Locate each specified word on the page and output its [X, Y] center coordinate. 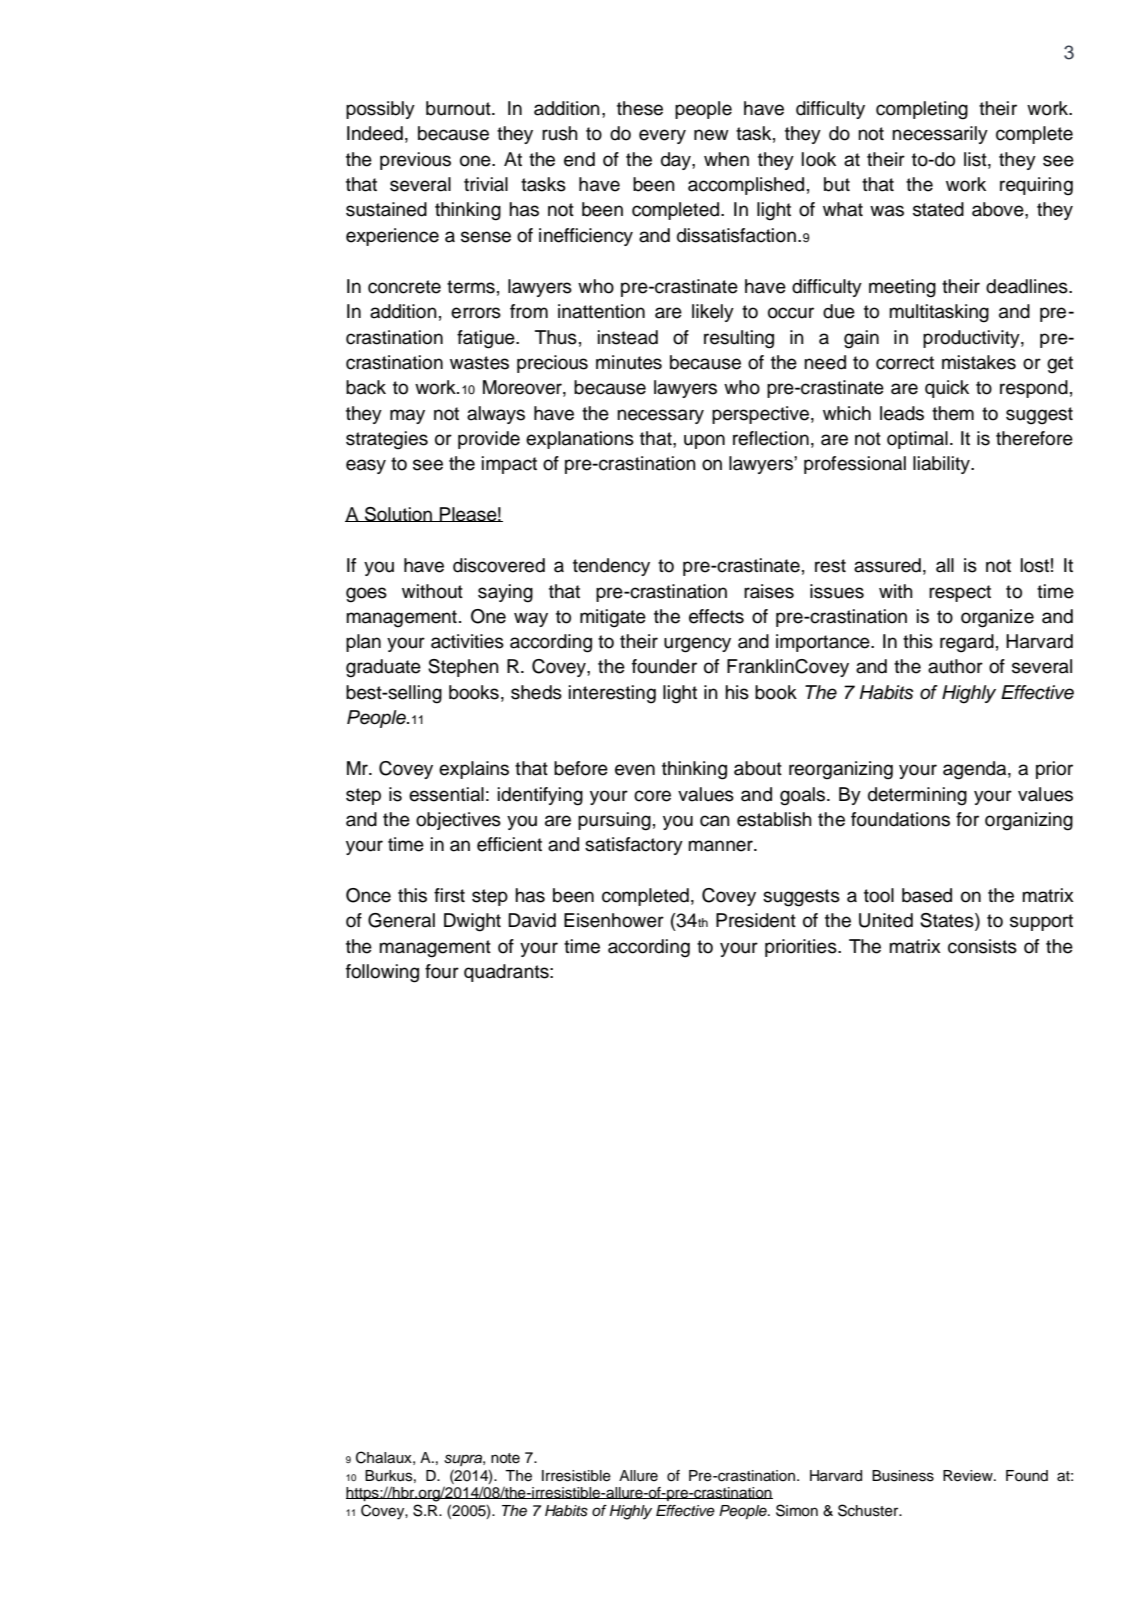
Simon [797, 1510]
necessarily [940, 135]
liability [942, 465]
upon [704, 441]
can [715, 821]
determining [917, 796]
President [756, 920]
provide [489, 440]
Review [969, 1476]
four [442, 971]
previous [415, 161]
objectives [458, 821]
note [505, 1458]
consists [982, 946]
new [711, 135]
